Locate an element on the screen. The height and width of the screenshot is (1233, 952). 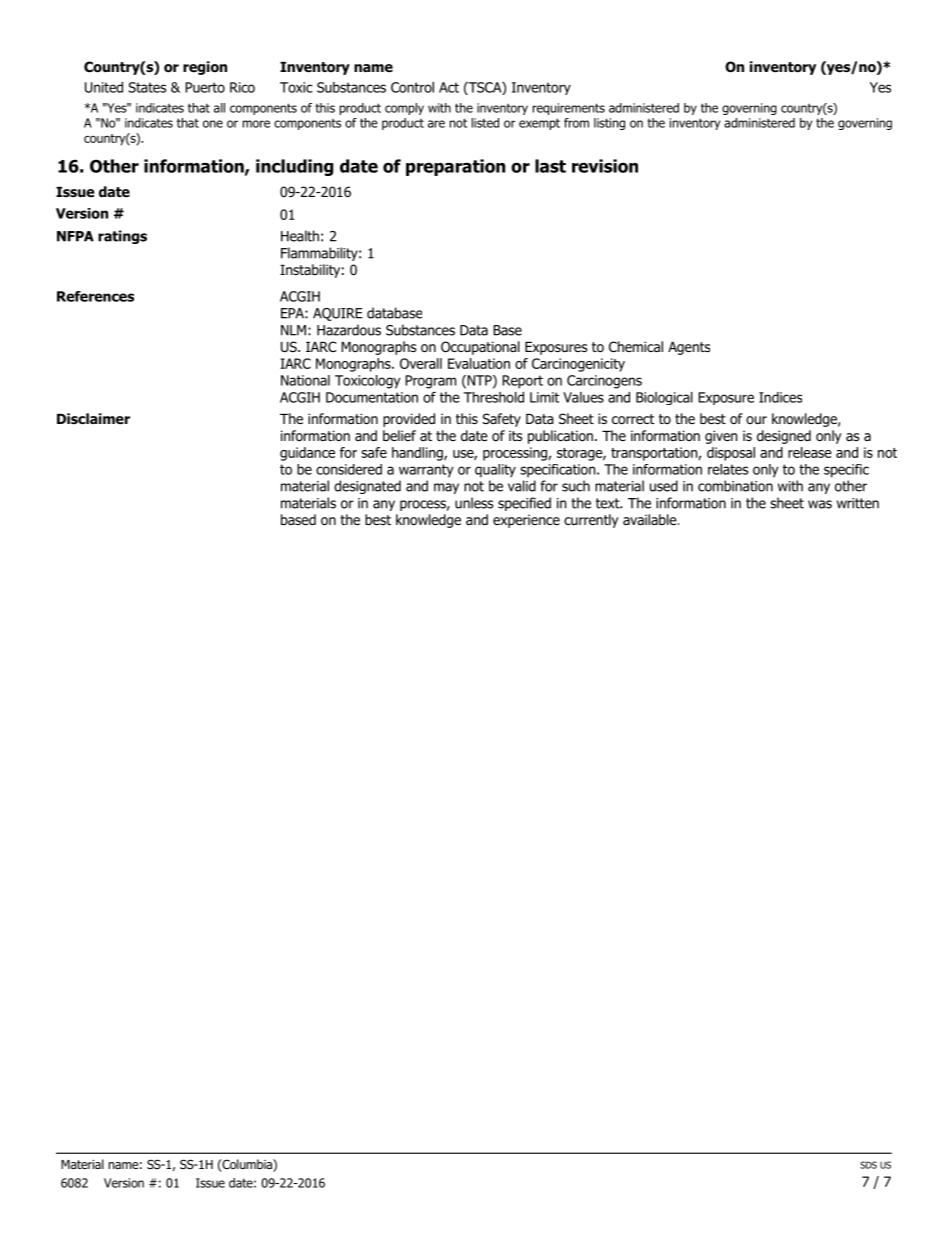
designated is located at coordinates (367, 487).
